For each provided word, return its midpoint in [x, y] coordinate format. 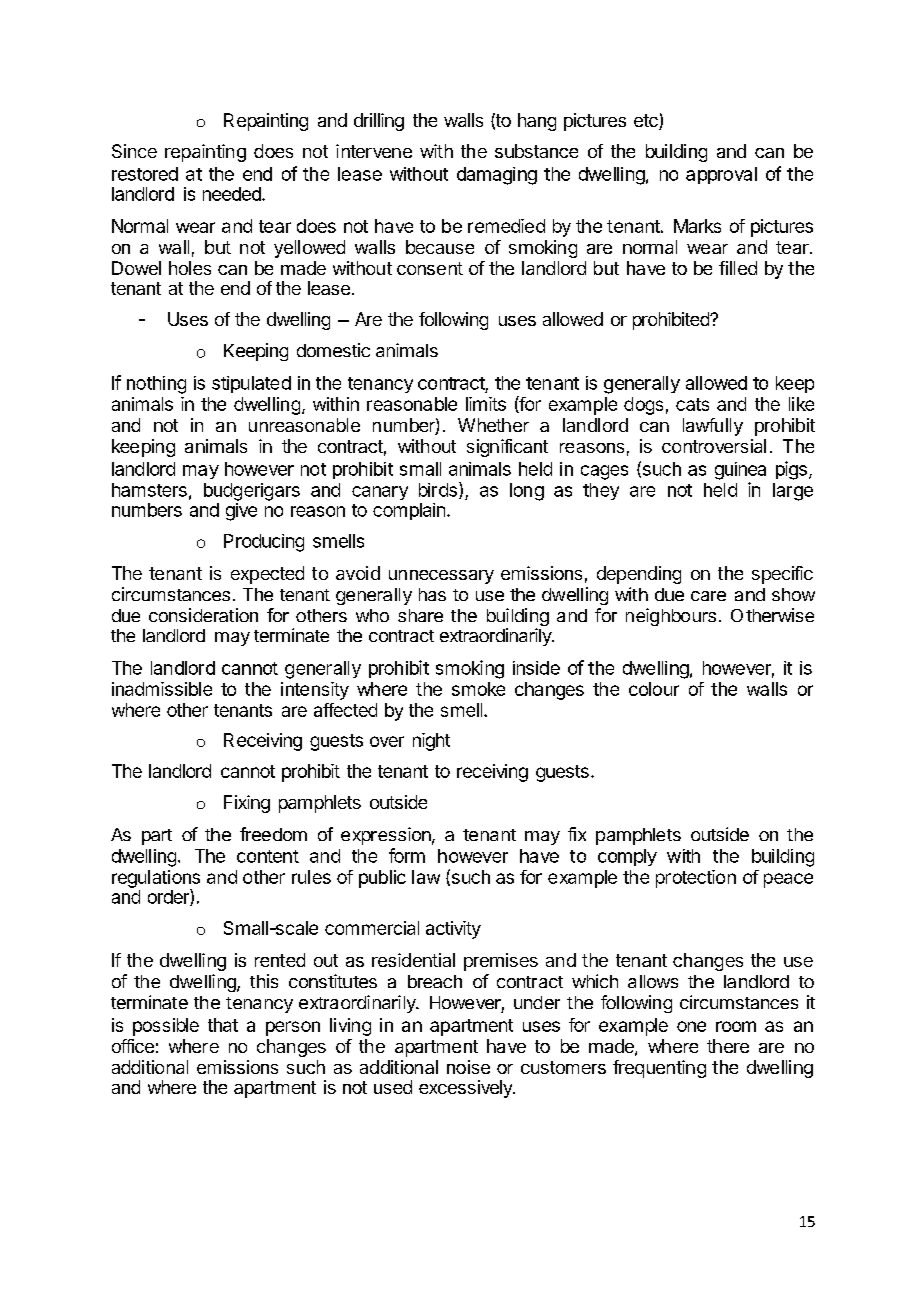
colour [654, 689]
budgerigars [252, 492]
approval [721, 175]
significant [507, 448]
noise [468, 1067]
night [431, 742]
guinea [740, 471]
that [223, 1025]
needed [233, 194]
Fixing [247, 804]
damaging [497, 176]
